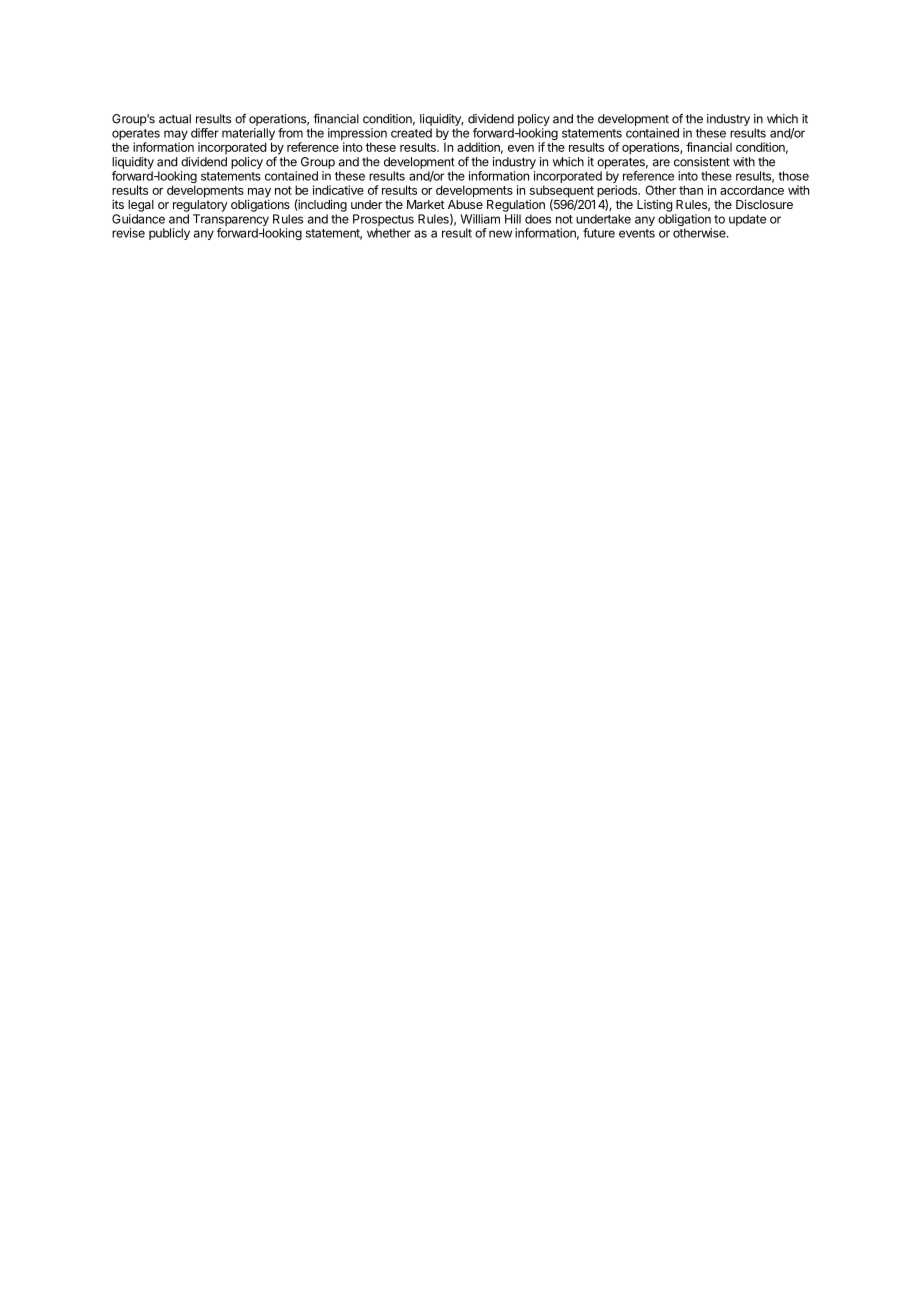  What do you see at coordinates (702, 162) in the page?
I see `consistent` at bounding box center [702, 162].
